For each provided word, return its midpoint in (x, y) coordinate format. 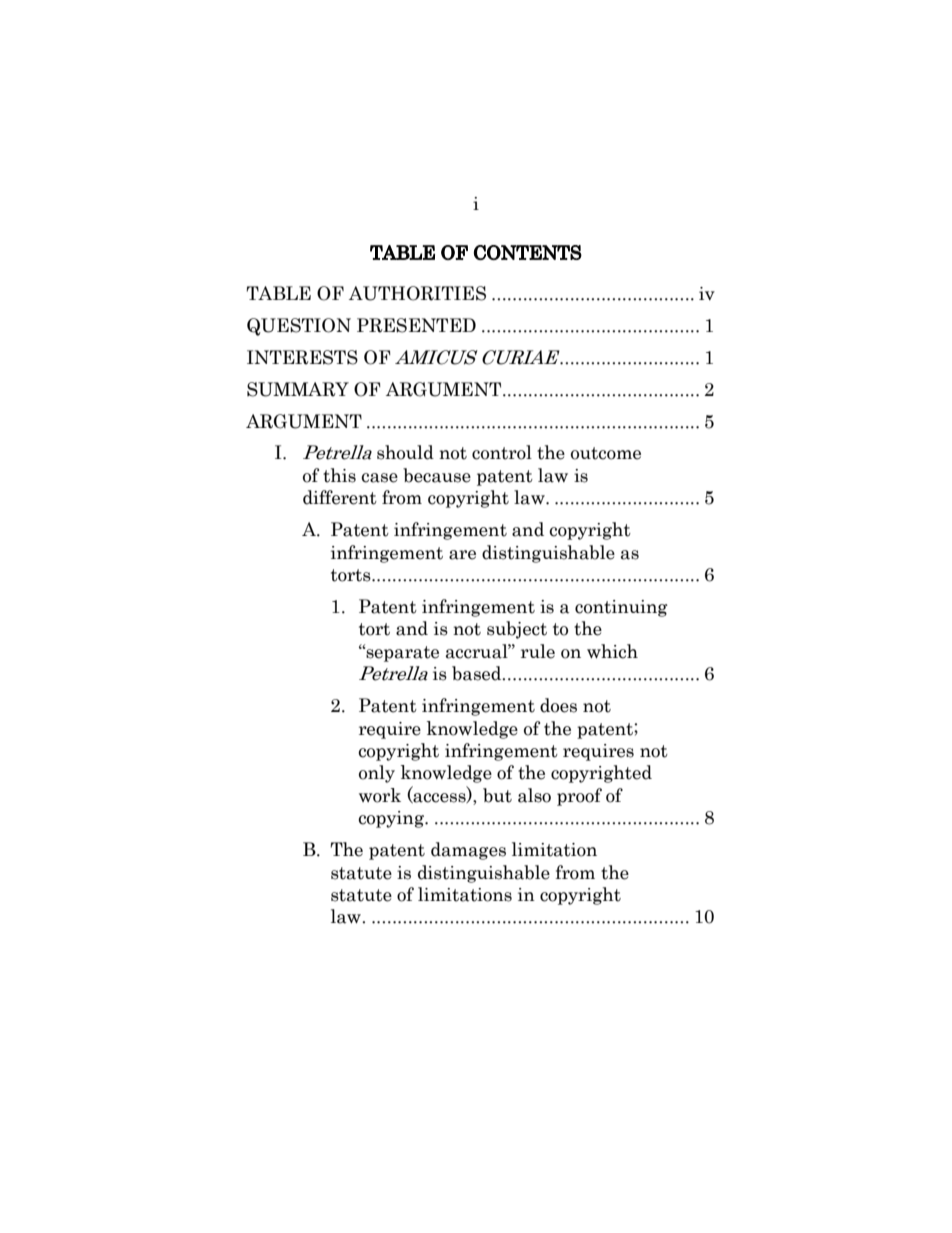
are (462, 555)
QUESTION (299, 327)
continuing (621, 608)
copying (392, 819)
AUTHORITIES (417, 293)
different (340, 497)
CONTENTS (528, 252)
